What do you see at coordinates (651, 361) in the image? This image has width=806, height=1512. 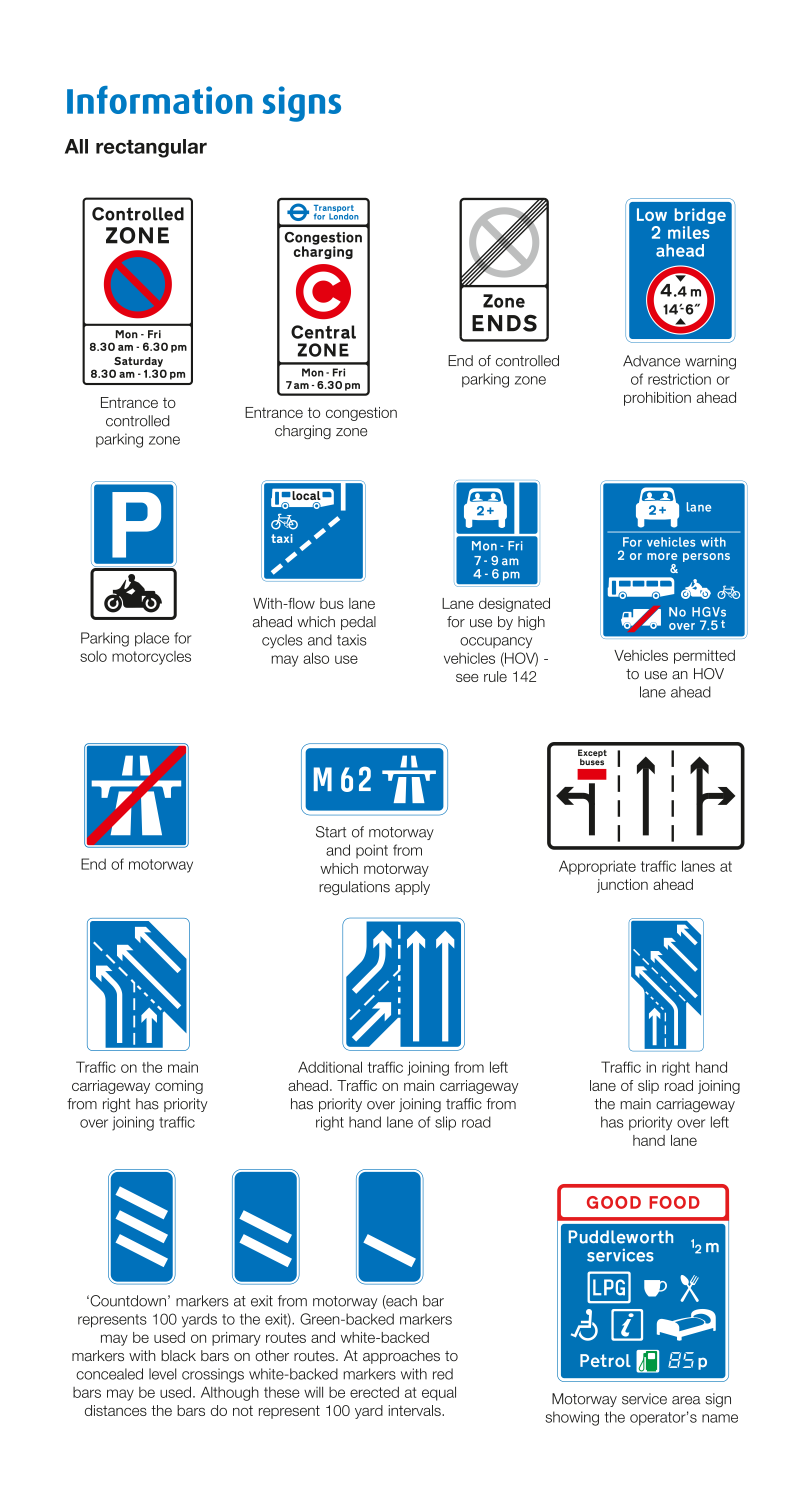 I see `Advance` at bounding box center [651, 361].
